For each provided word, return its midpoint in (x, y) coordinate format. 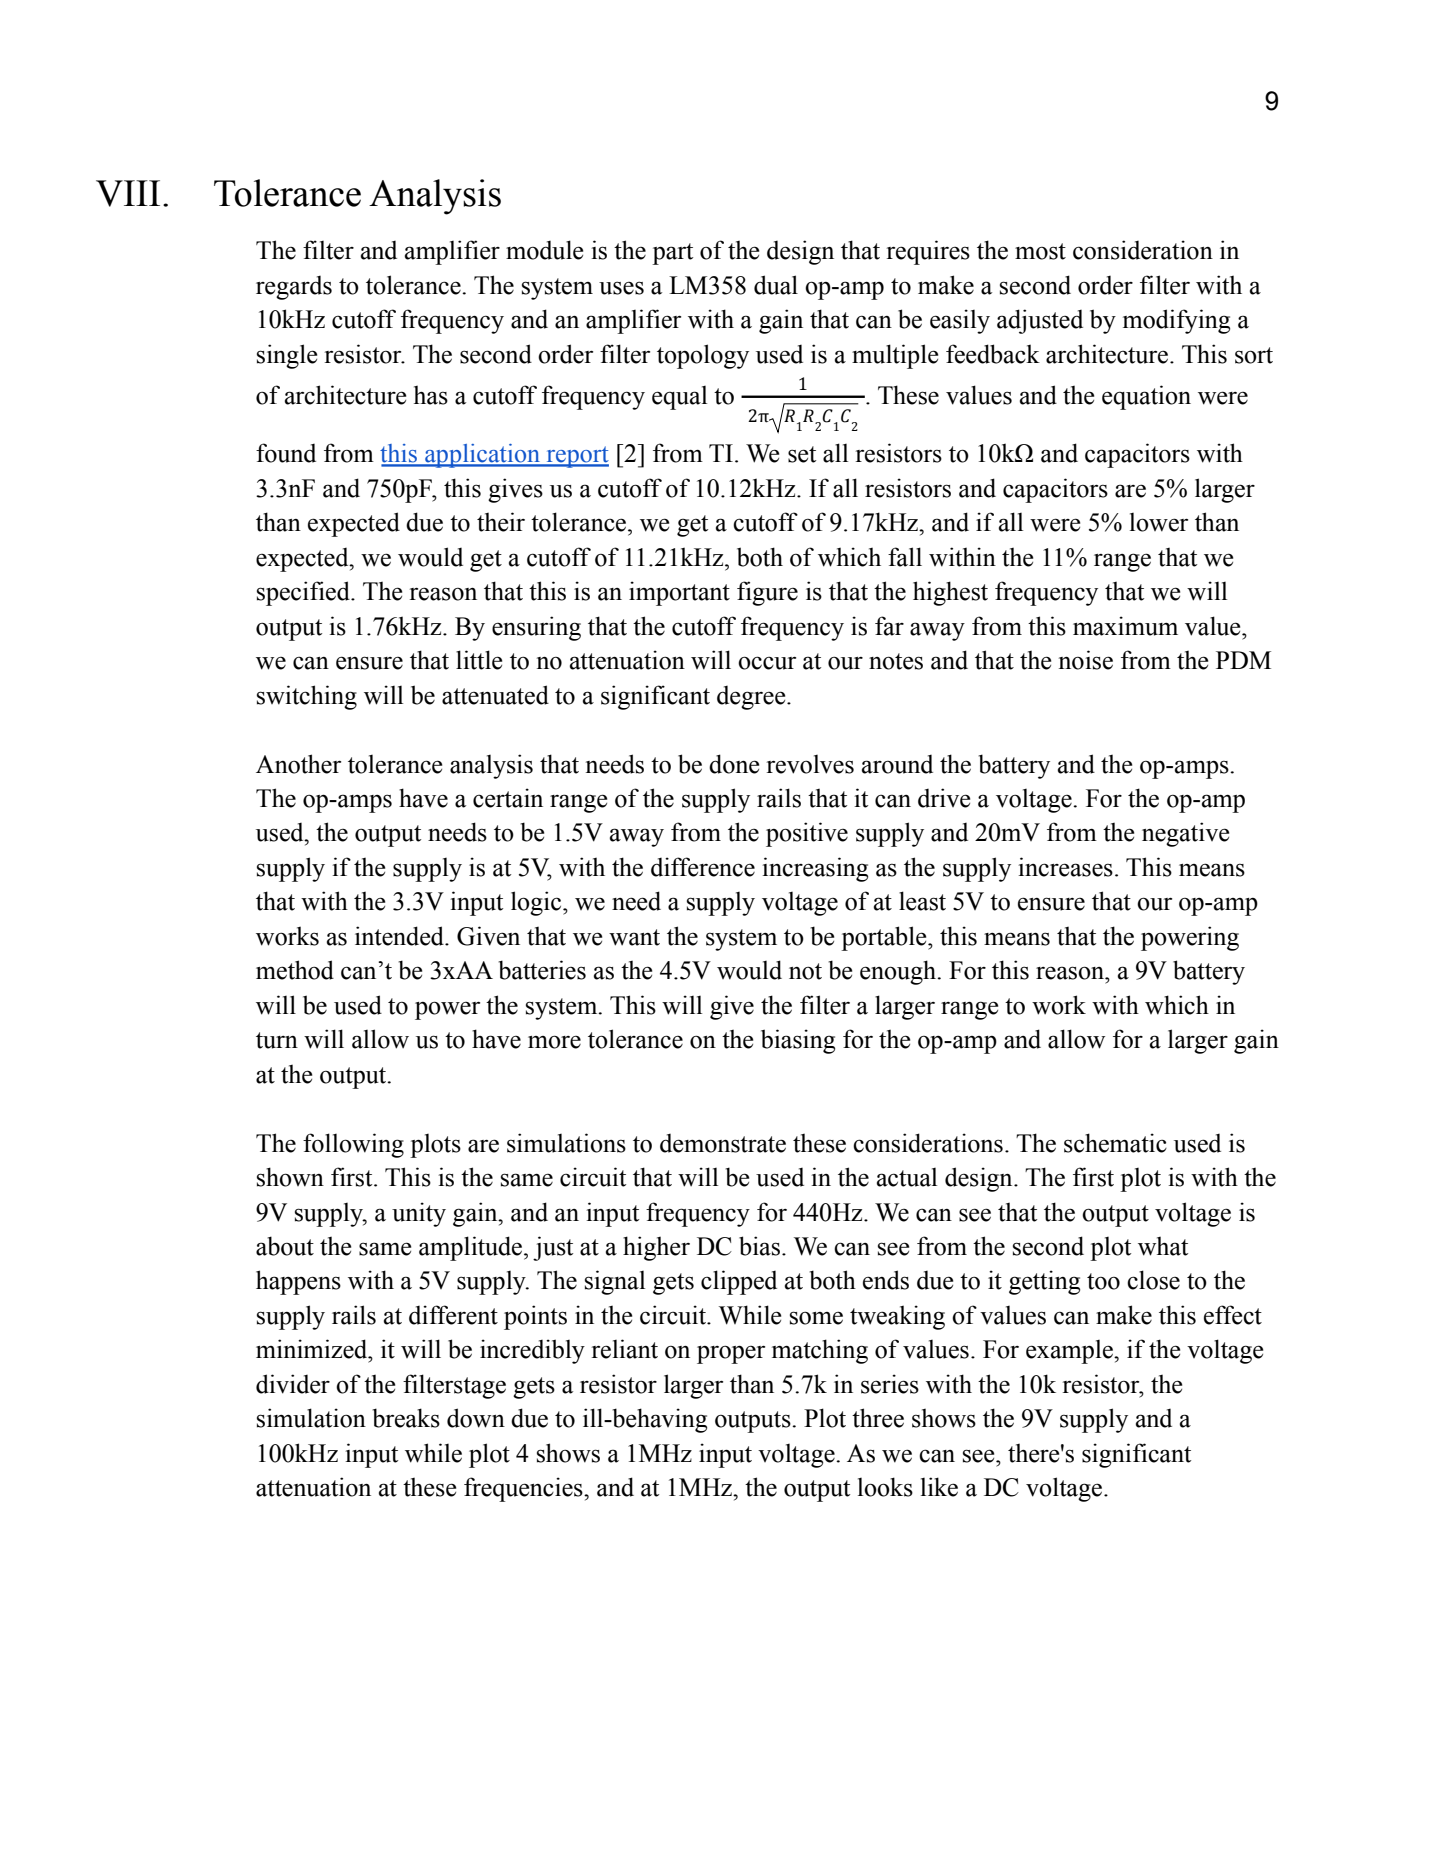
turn (277, 1040)
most (1040, 251)
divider (293, 1384)
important (679, 593)
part (672, 254)
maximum (1125, 626)
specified (304, 593)
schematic (1115, 1143)
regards (294, 288)
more (554, 1042)
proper (731, 1354)
